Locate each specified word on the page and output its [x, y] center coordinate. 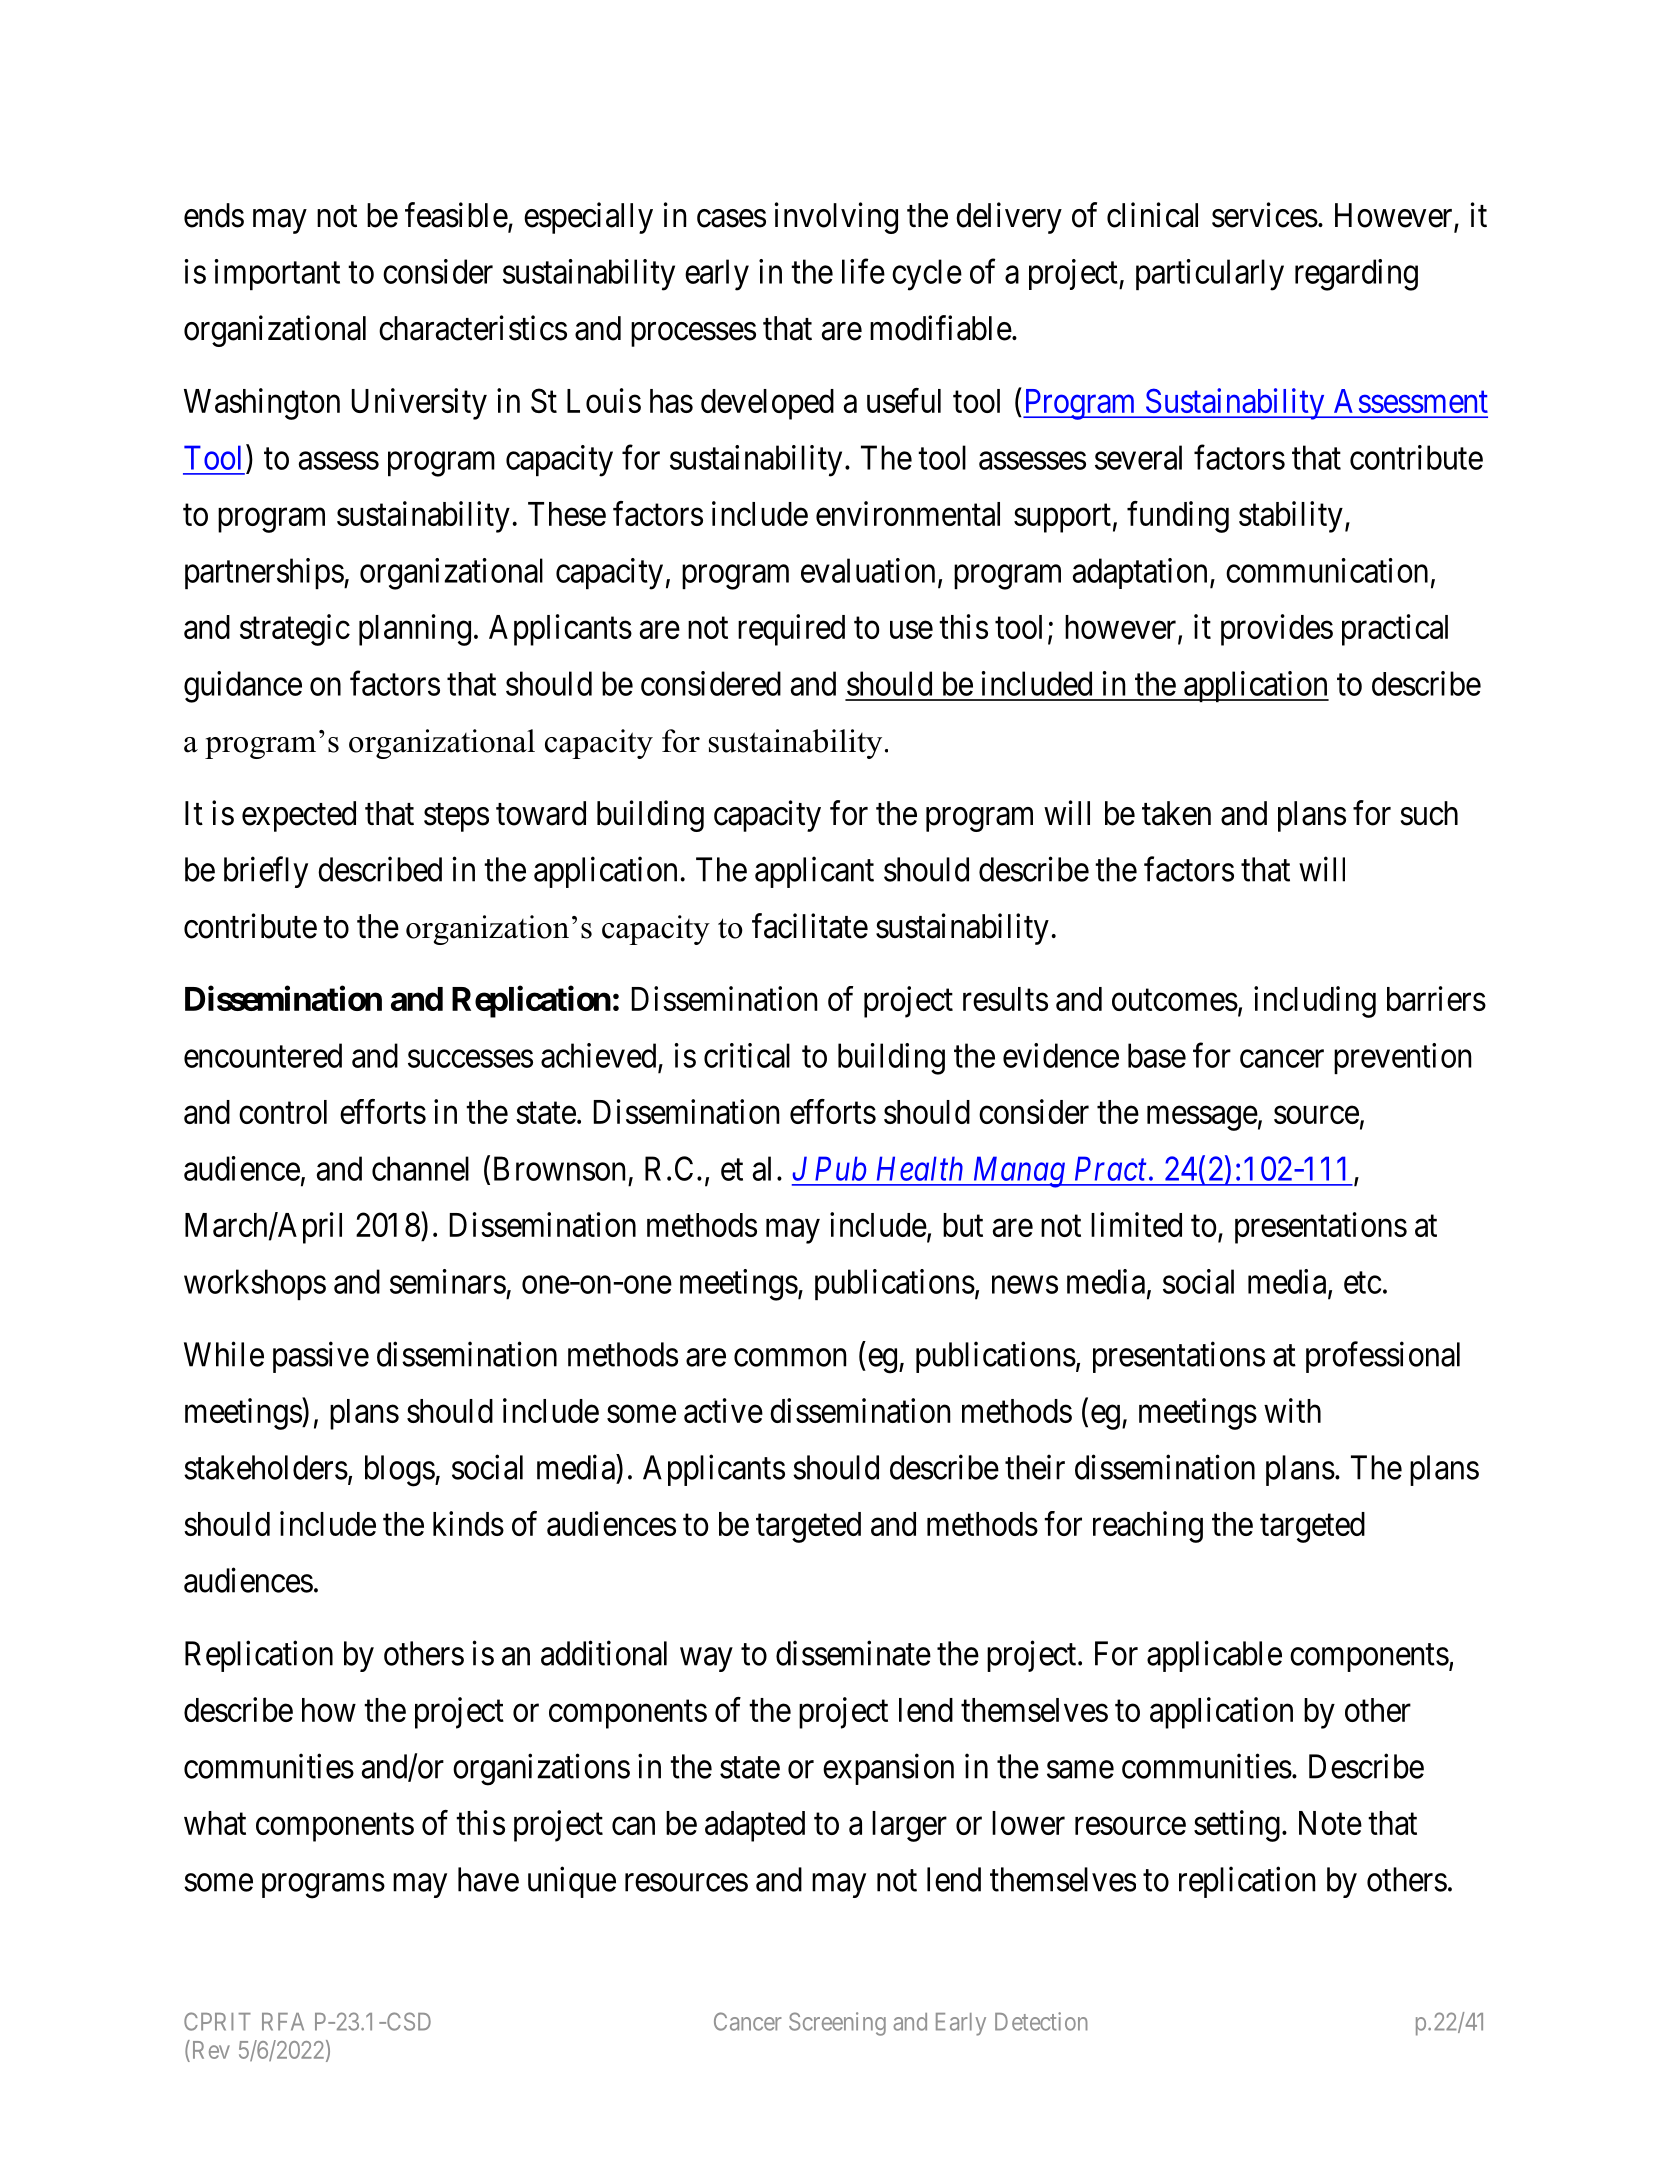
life [863, 271]
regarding [1356, 275]
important [277, 274]
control [283, 1112]
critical [747, 1055]
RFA [283, 2022]
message [1202, 1118]
